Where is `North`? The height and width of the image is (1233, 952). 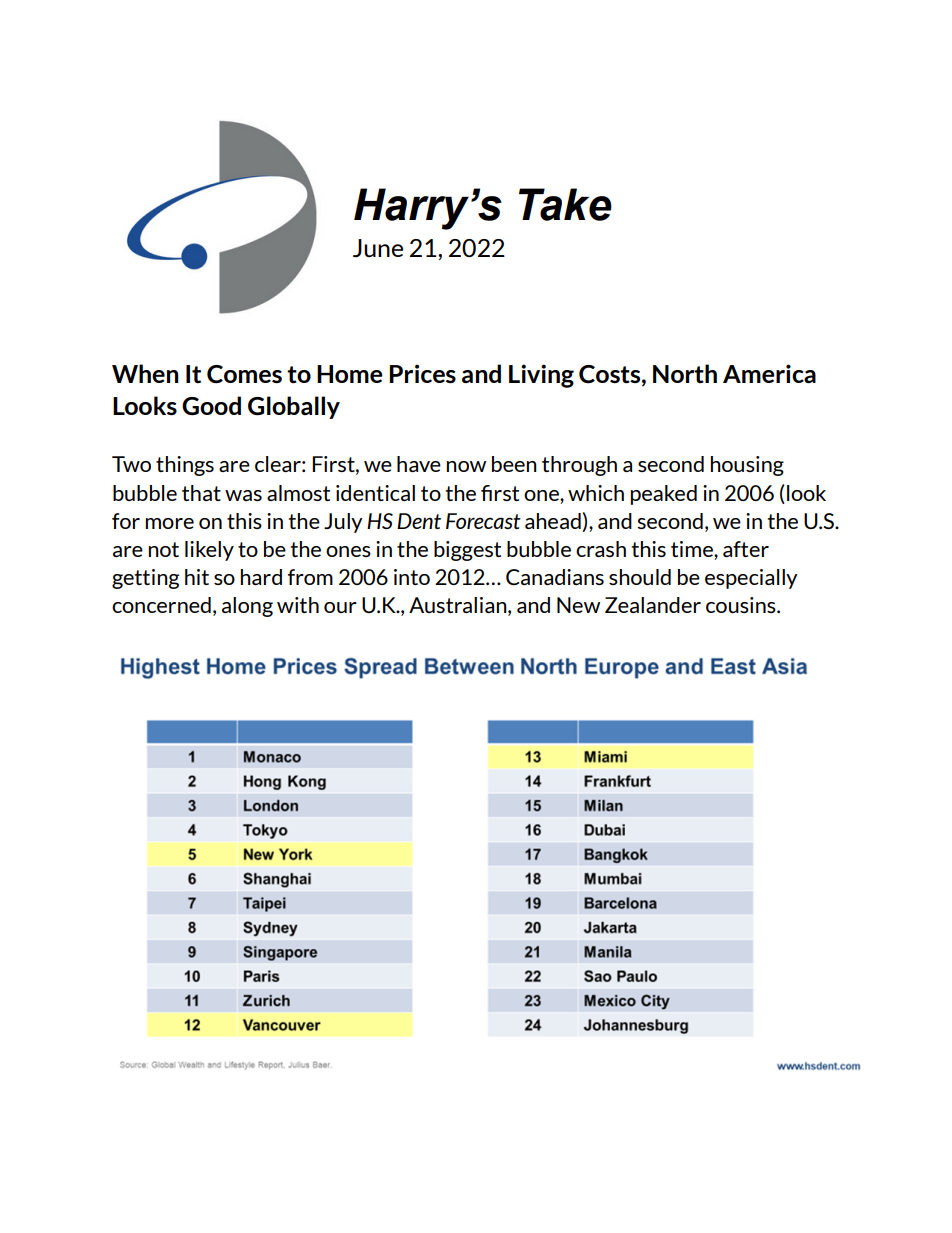
North is located at coordinates (685, 373).
